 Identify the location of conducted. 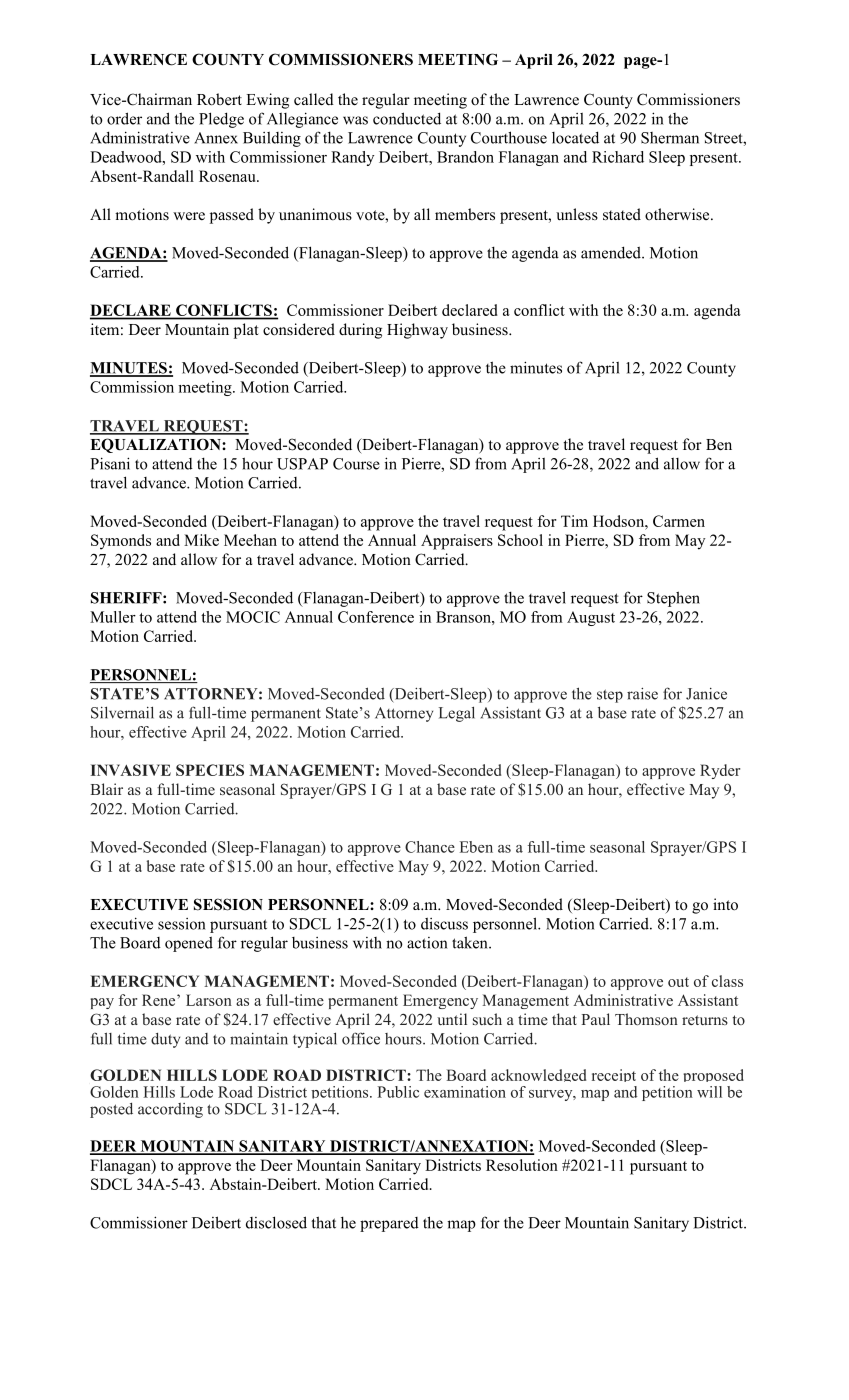
(407, 118).
